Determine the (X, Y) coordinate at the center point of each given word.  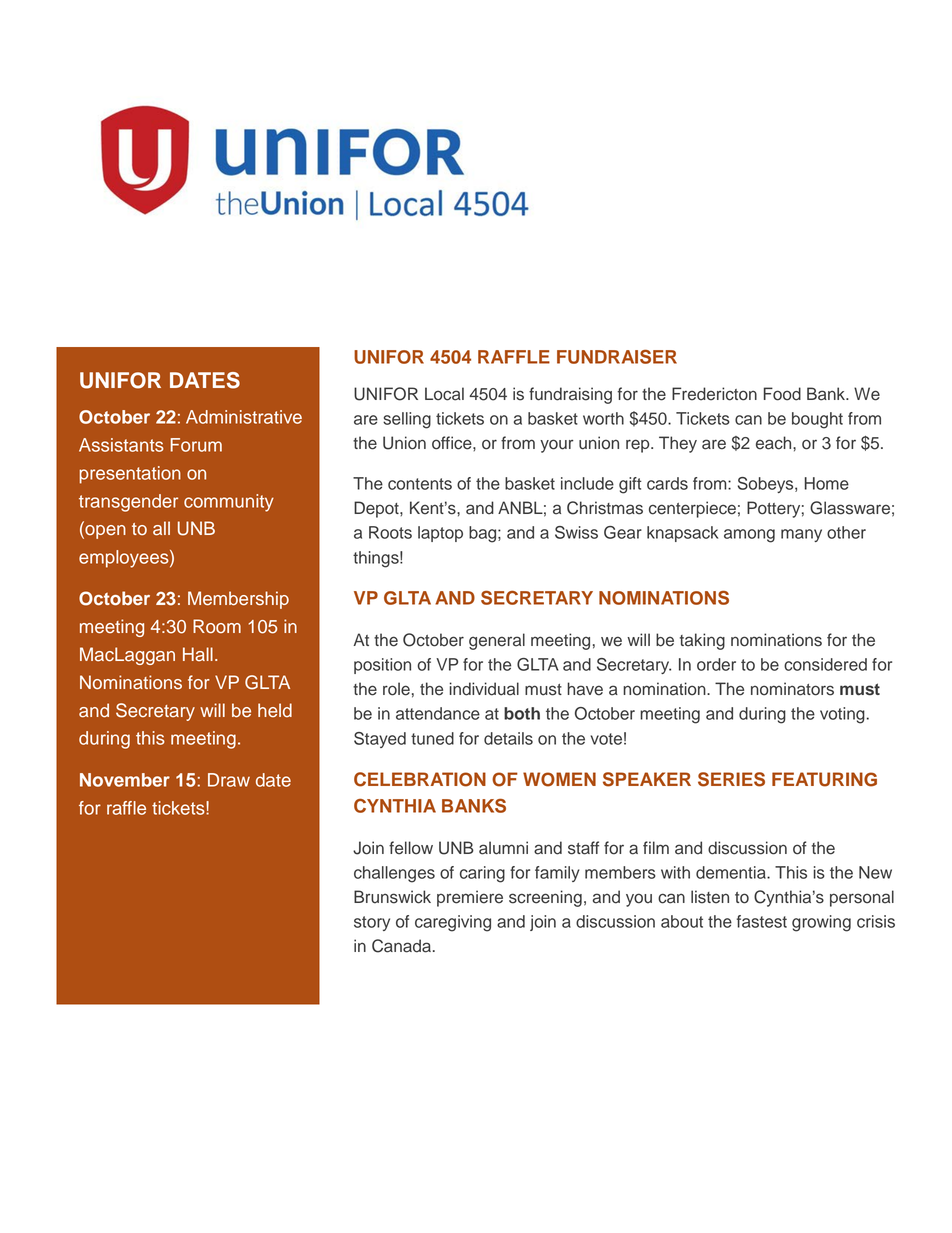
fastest (762, 921)
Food (782, 394)
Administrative (244, 417)
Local (444, 394)
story (372, 923)
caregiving (453, 923)
